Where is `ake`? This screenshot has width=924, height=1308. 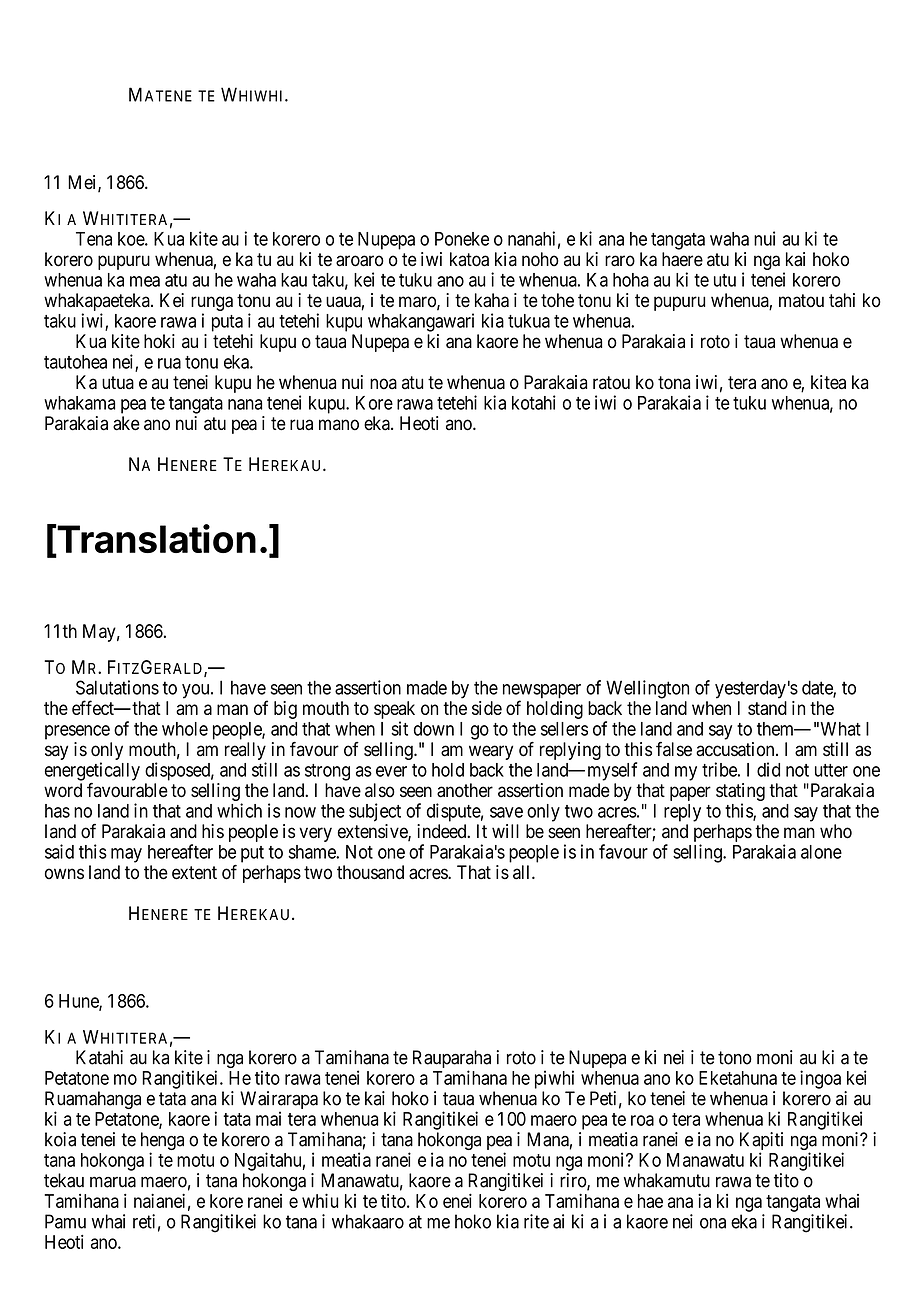 ake is located at coordinates (126, 423).
